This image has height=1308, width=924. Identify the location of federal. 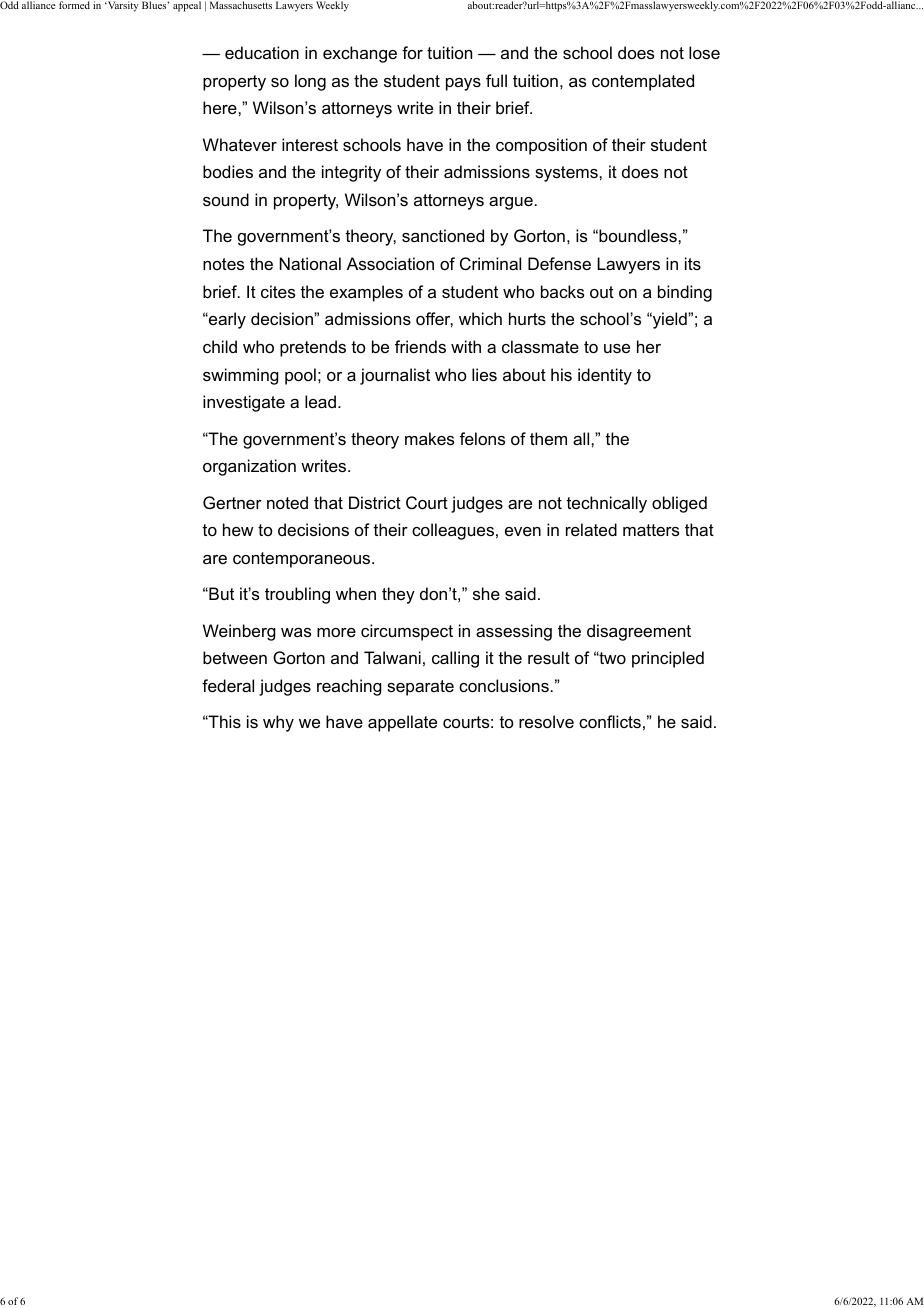
(228, 685).
